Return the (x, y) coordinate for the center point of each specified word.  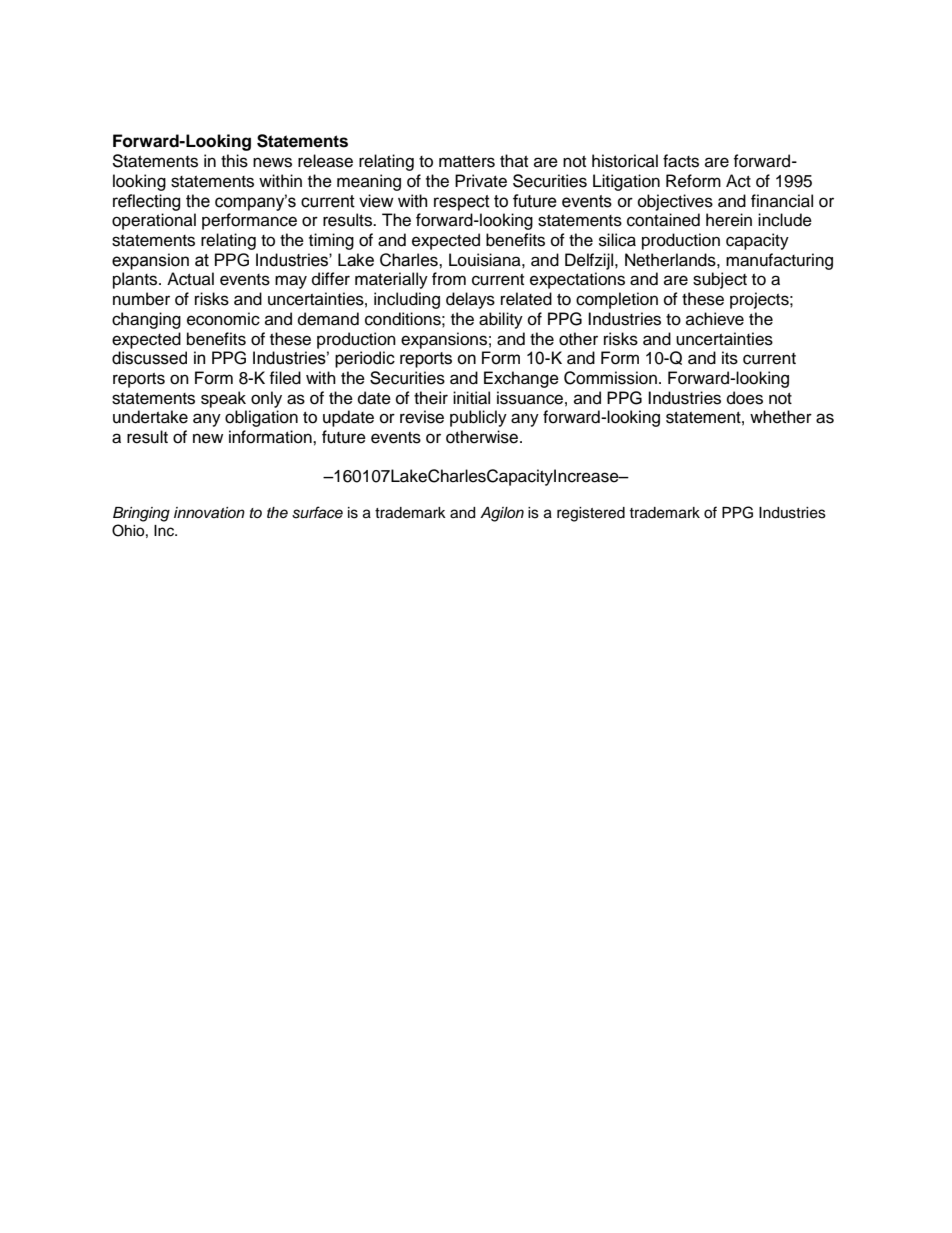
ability (501, 320)
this (234, 161)
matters (467, 162)
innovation (209, 512)
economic (223, 319)
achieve (715, 319)
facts (681, 161)
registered (591, 514)
